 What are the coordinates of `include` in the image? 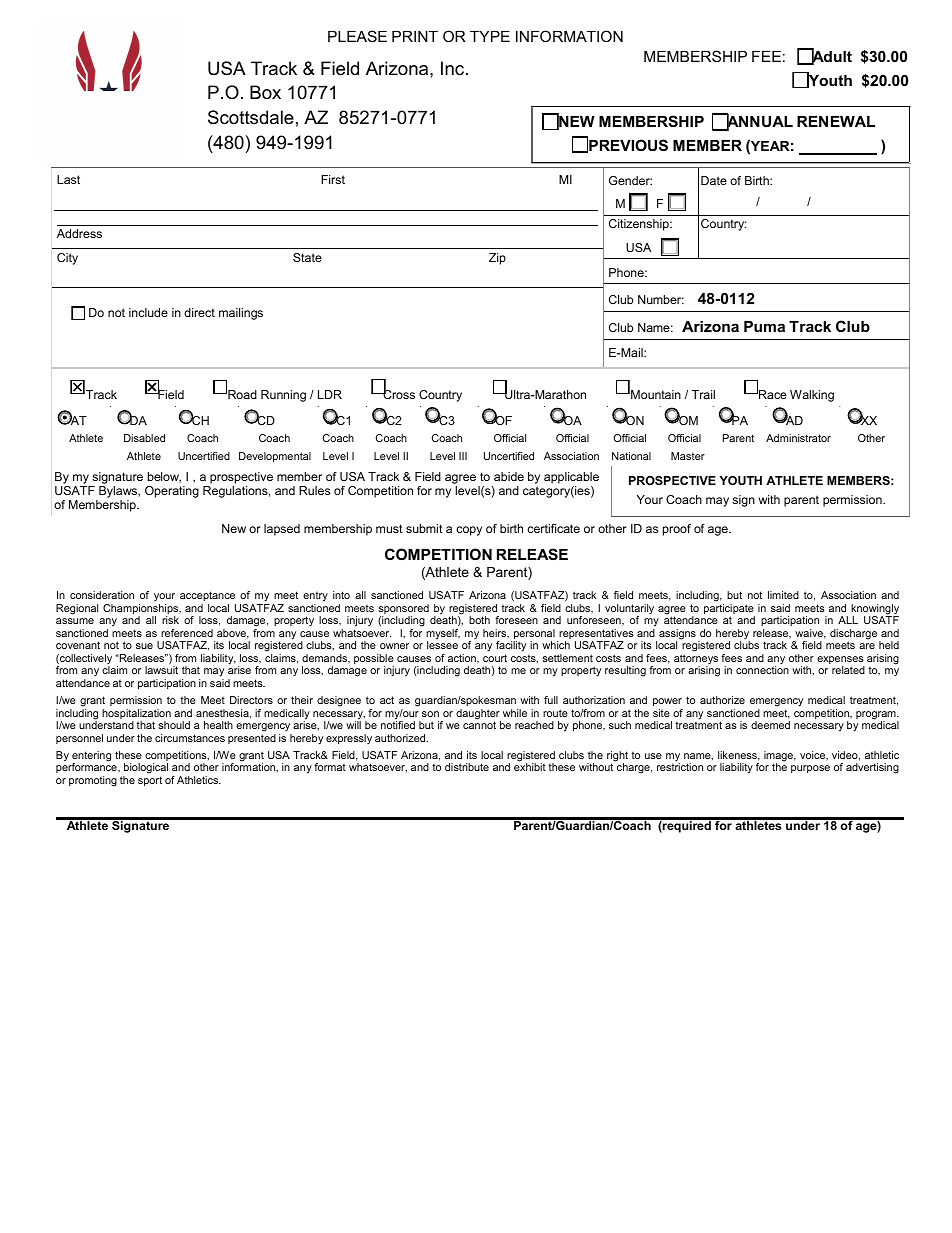 It's located at (148, 312).
